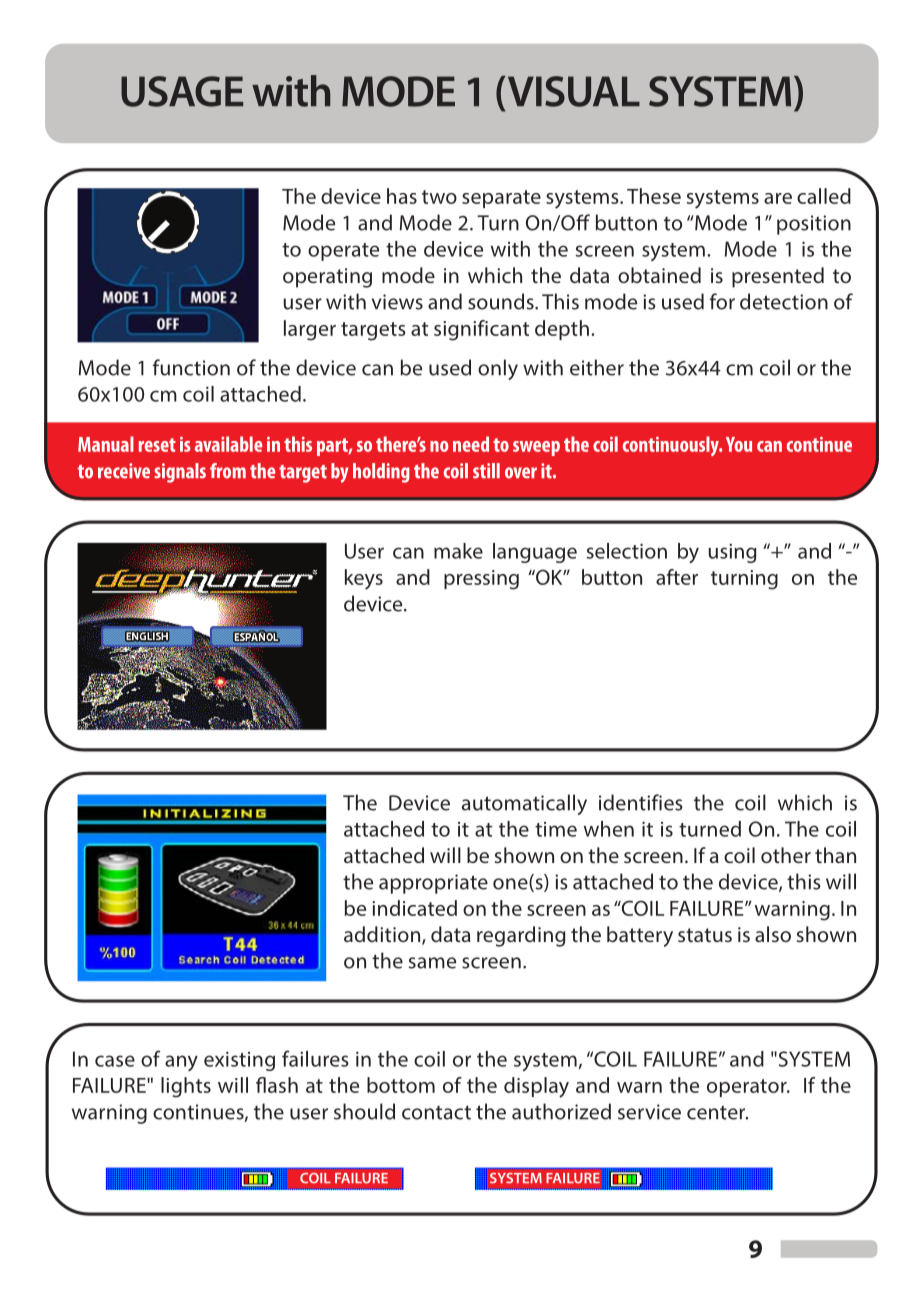 The image size is (924, 1308). What do you see at coordinates (433, 884) in the page?
I see `appropriate` at bounding box center [433, 884].
